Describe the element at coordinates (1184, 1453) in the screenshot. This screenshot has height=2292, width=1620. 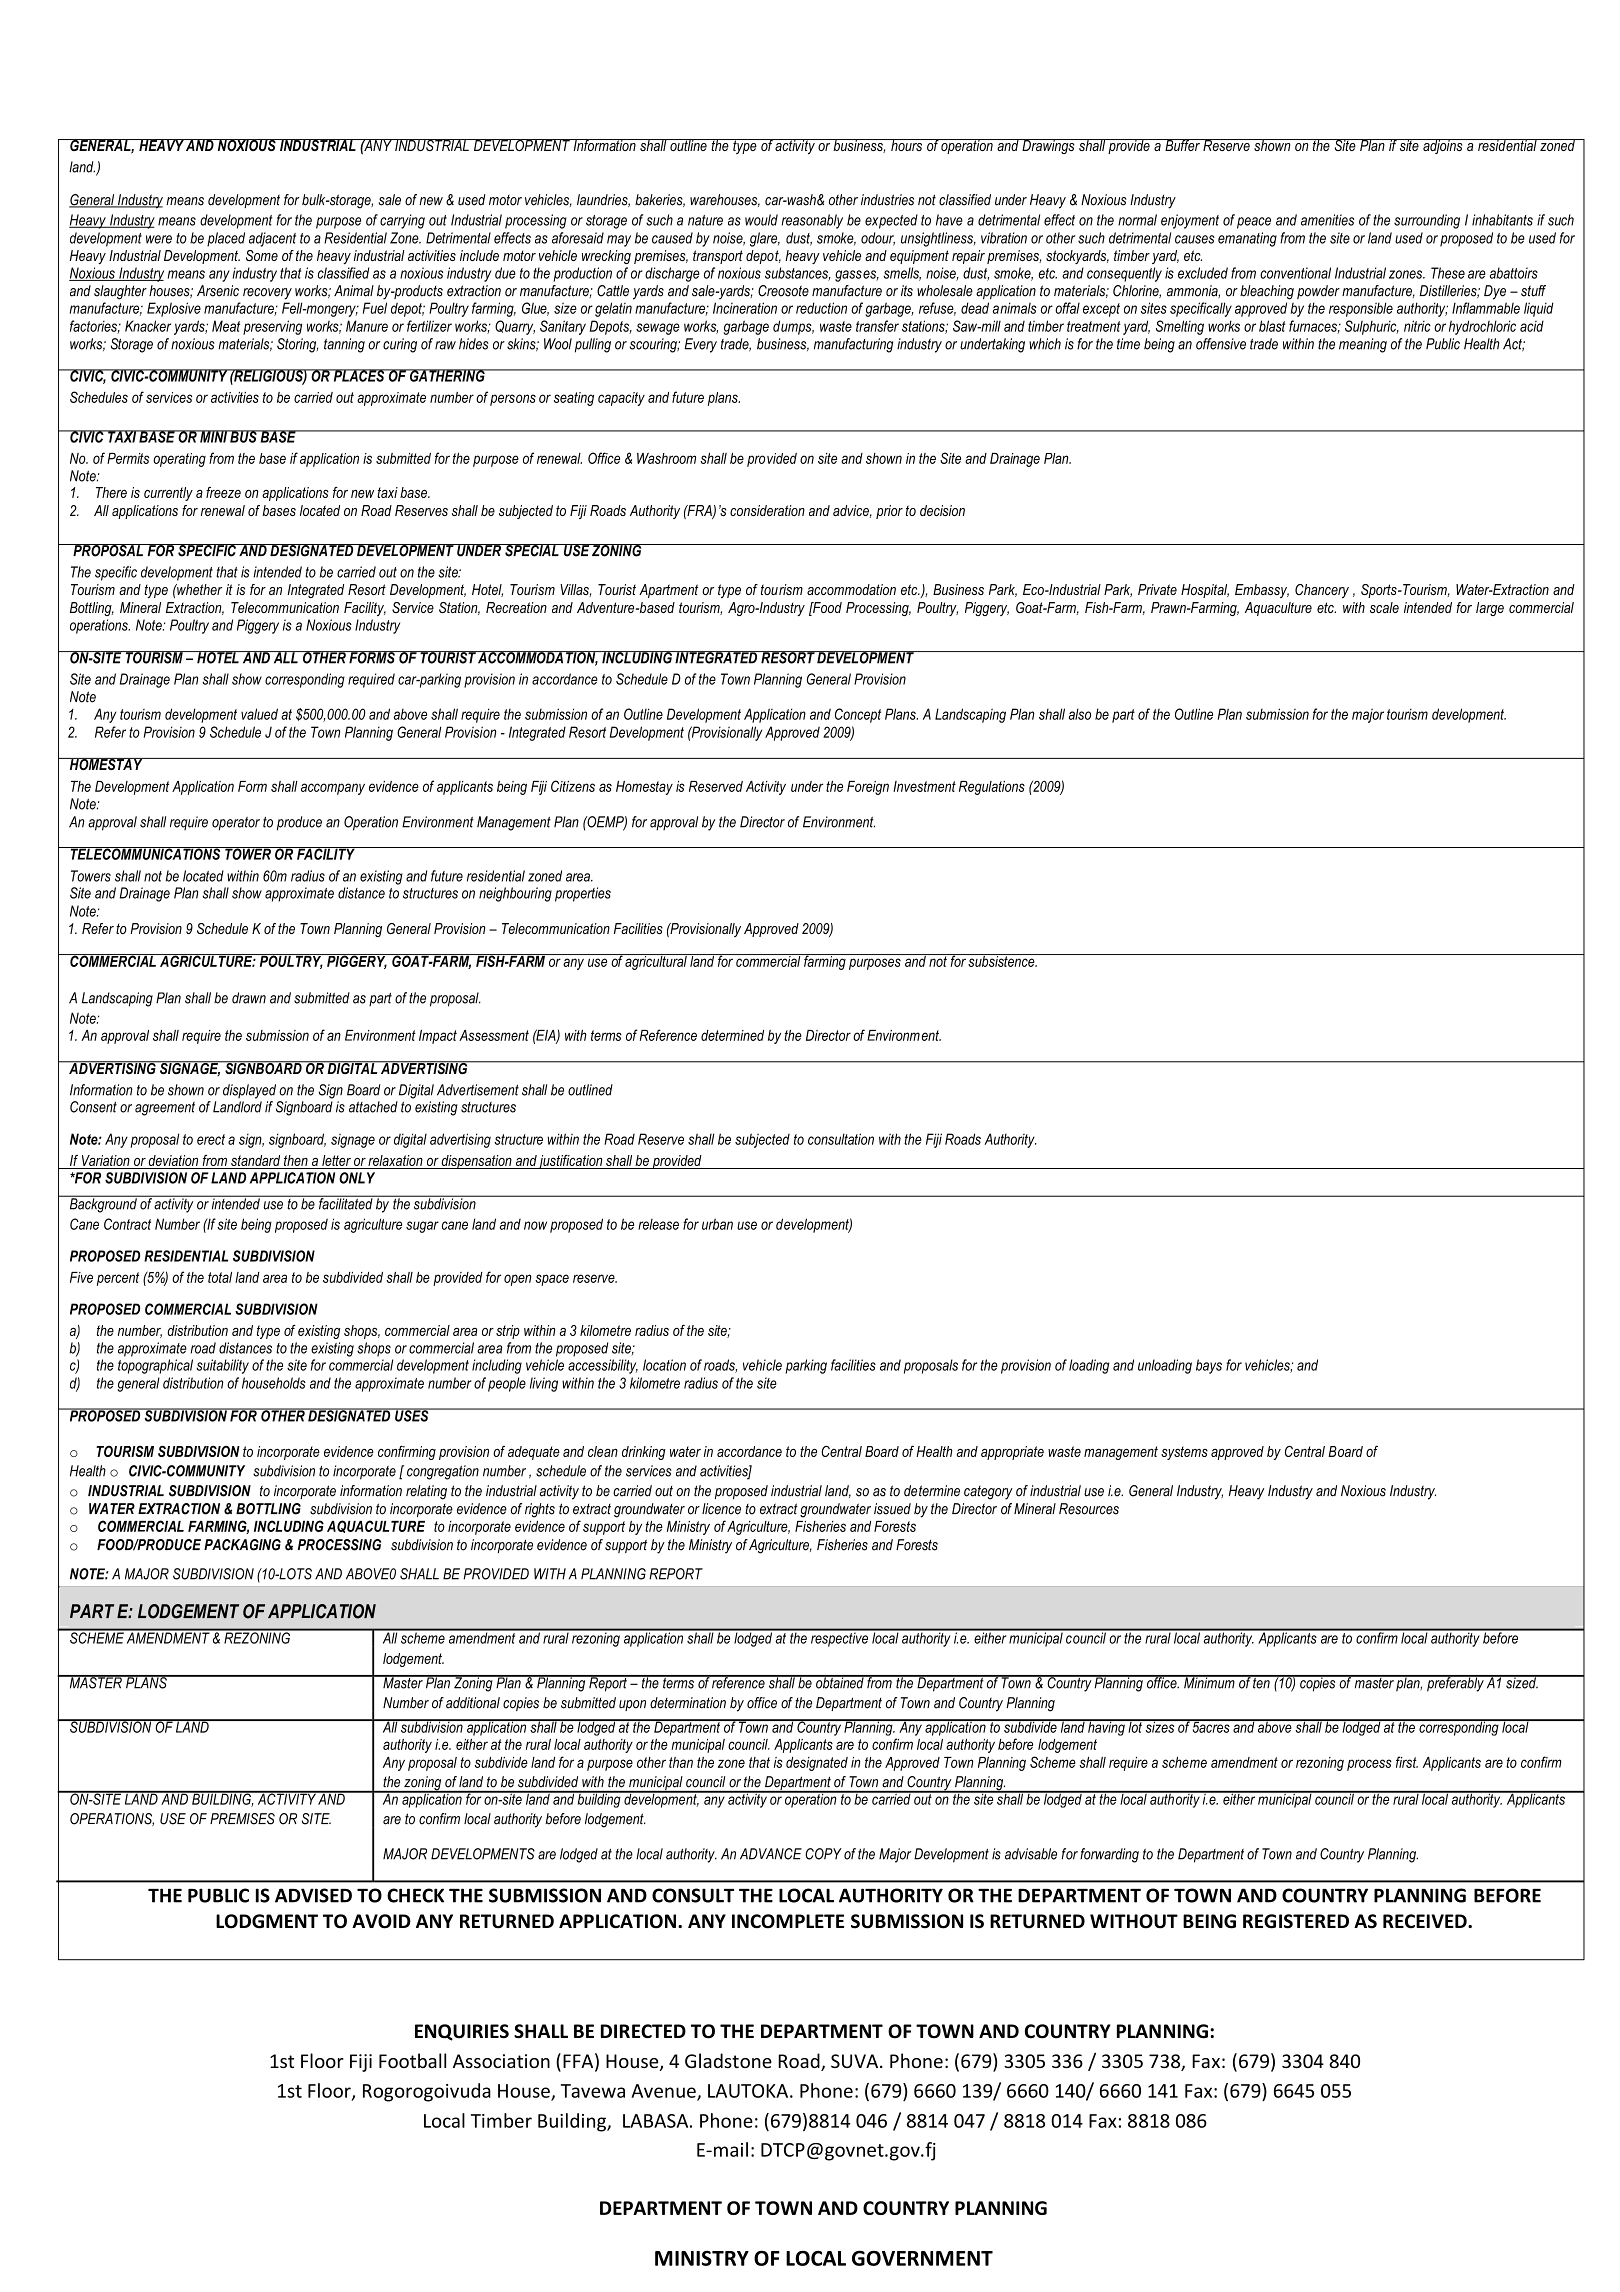
I see `systems` at that location.
